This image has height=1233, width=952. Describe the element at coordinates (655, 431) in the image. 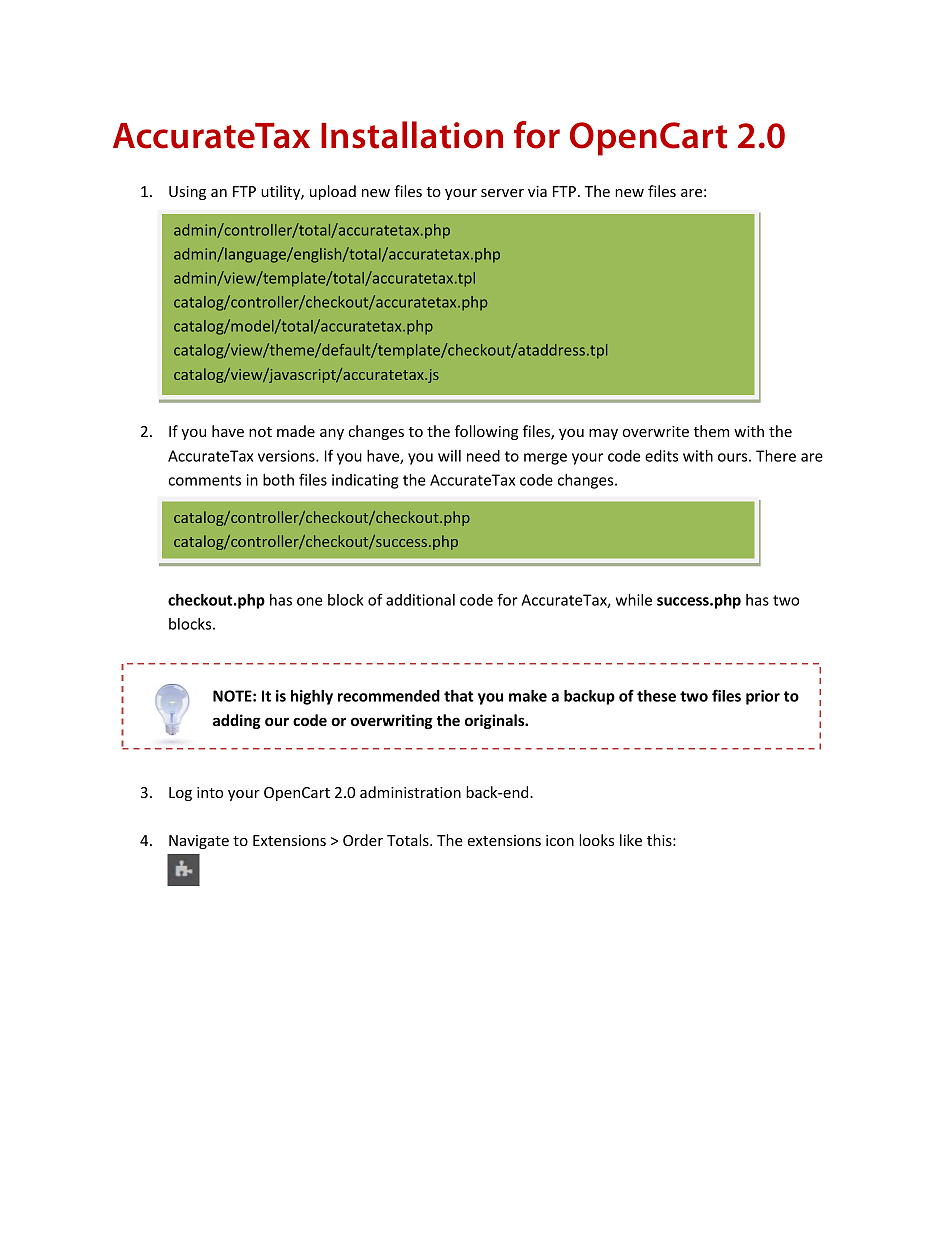

I see `overwrite` at that location.
